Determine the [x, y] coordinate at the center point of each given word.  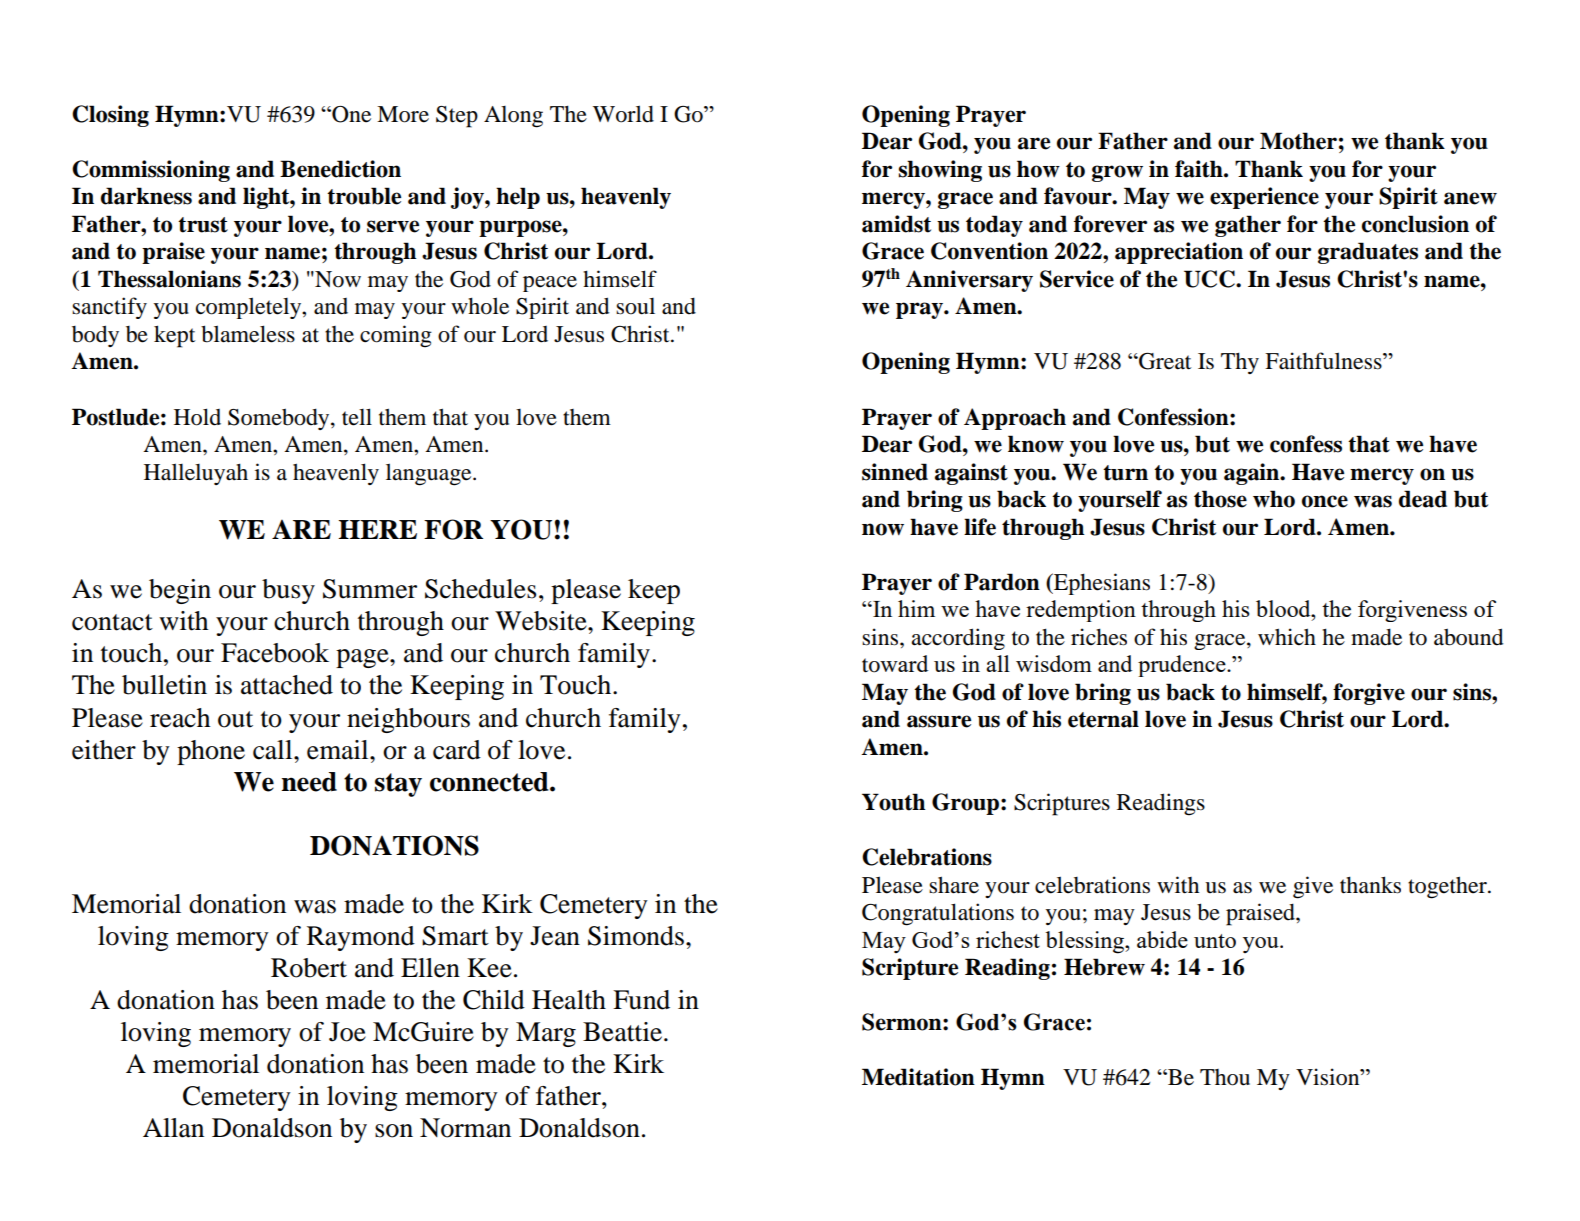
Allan [173, 1128]
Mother [1298, 141]
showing [940, 171]
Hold [197, 417]
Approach [1015, 419]
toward [895, 664]
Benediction [340, 169]
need [309, 782]
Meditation [918, 1077]
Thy [1240, 363]
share [954, 885]
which [1287, 636]
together [1448, 887]
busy [288, 591]
